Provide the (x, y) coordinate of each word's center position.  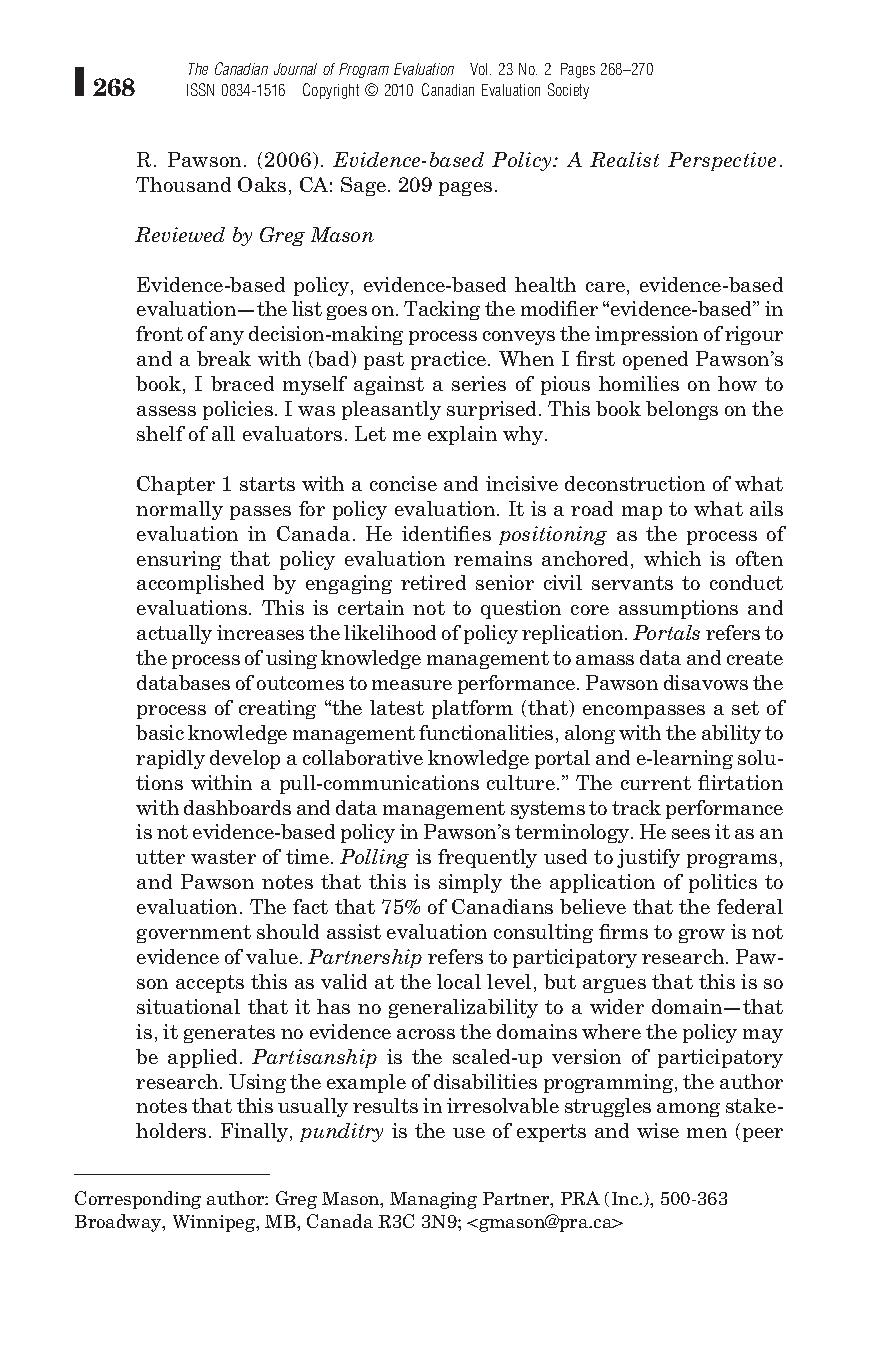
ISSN (200, 89)
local (459, 981)
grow (702, 936)
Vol (480, 69)
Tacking (442, 310)
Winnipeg (215, 1223)
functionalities (486, 732)
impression (646, 335)
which (672, 558)
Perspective (722, 161)
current (656, 783)
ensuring (179, 560)
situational (188, 1006)
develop (245, 759)
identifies (446, 533)
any (227, 338)
